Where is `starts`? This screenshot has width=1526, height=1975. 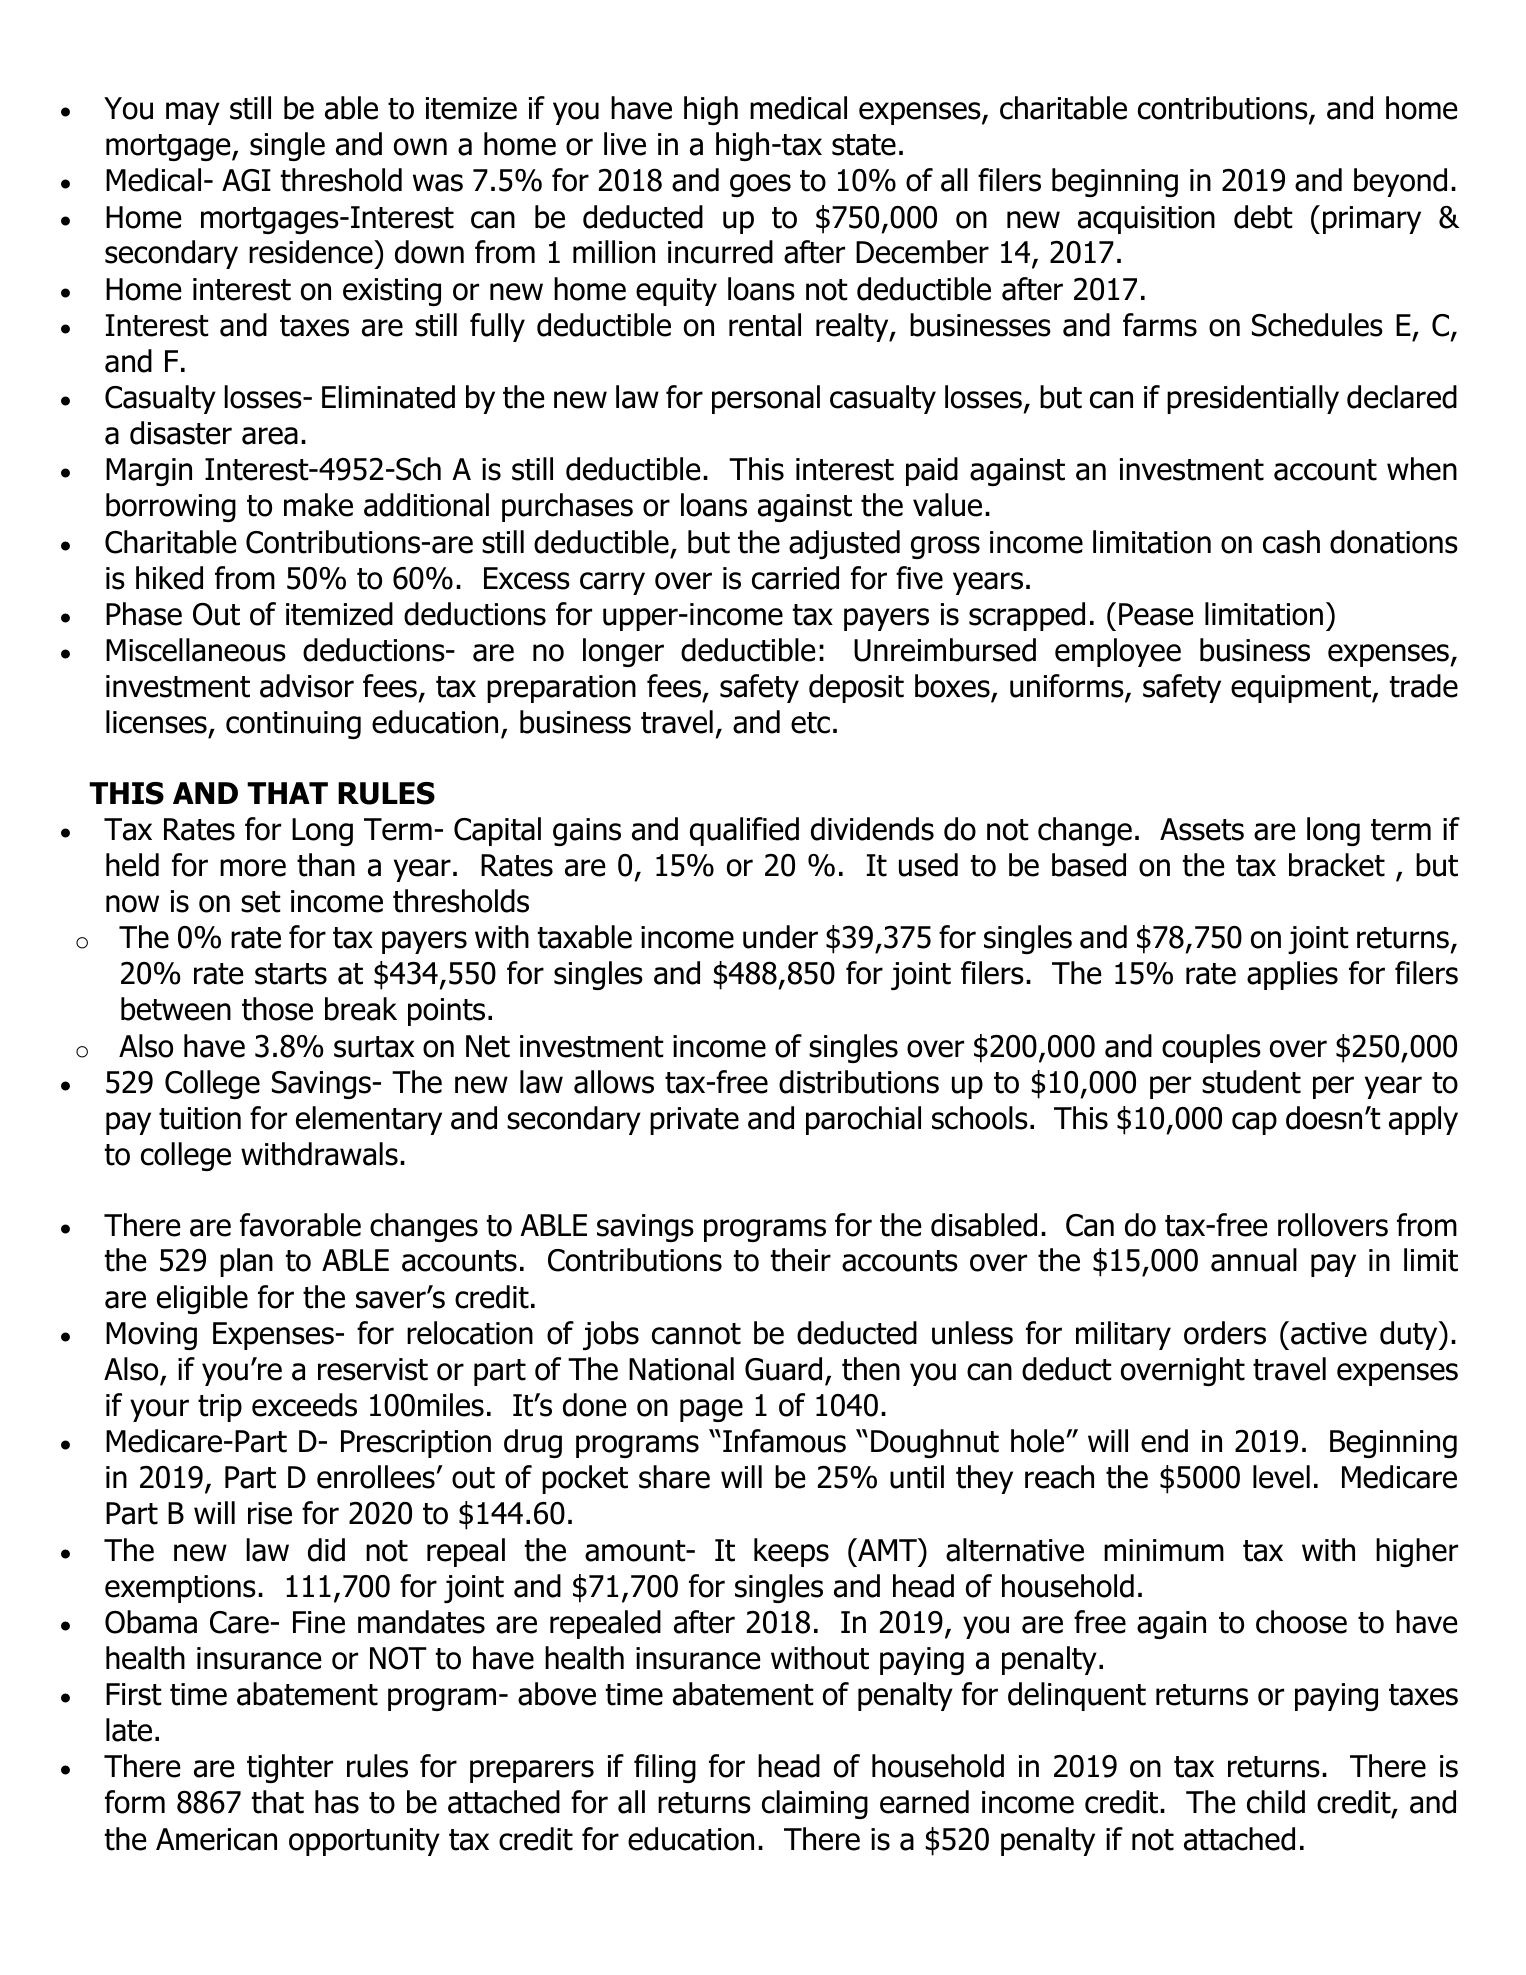 starts is located at coordinates (291, 974).
